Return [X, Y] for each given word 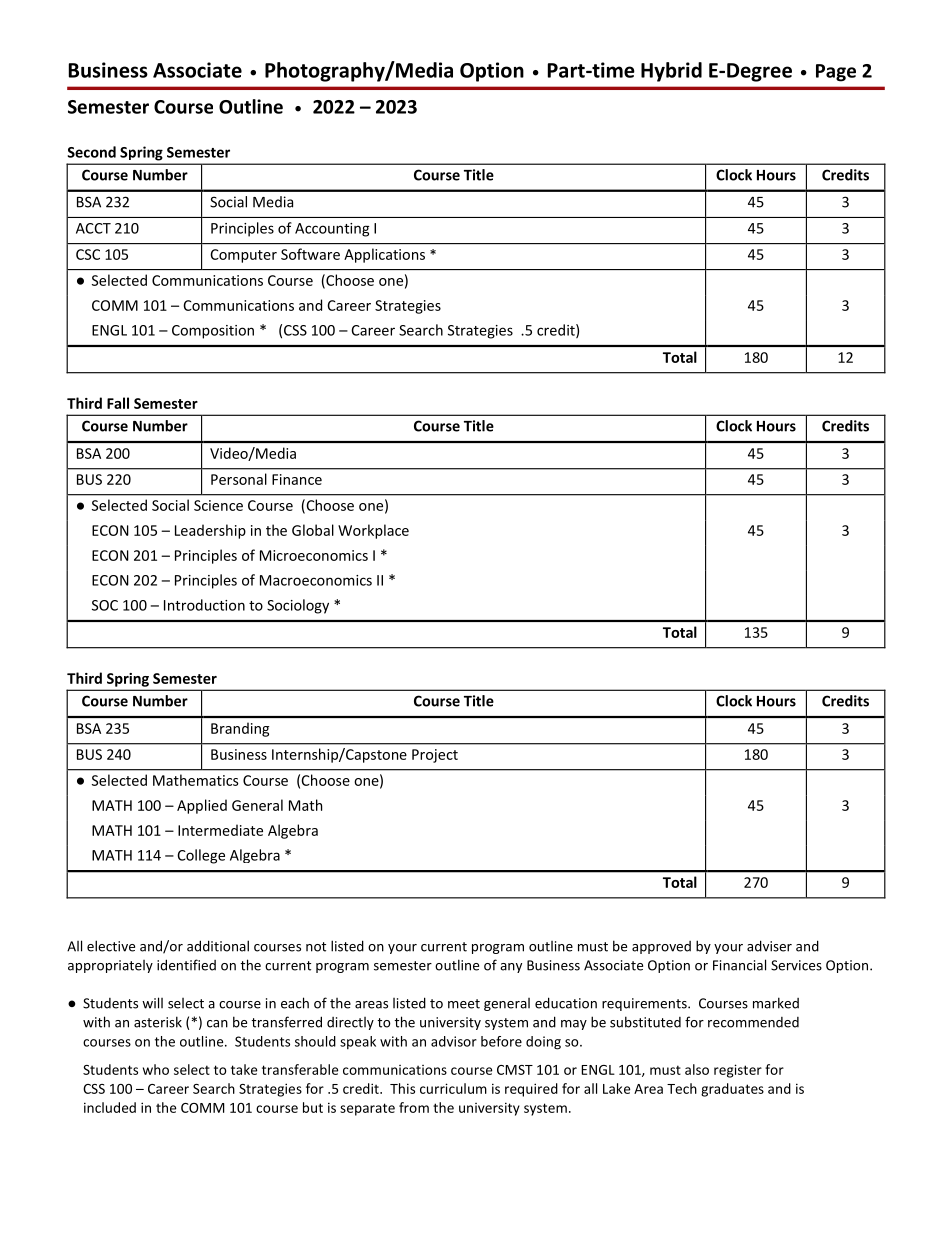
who [156, 1069]
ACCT [93, 228]
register [738, 1071]
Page [836, 73]
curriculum [453, 1088]
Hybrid [671, 72]
